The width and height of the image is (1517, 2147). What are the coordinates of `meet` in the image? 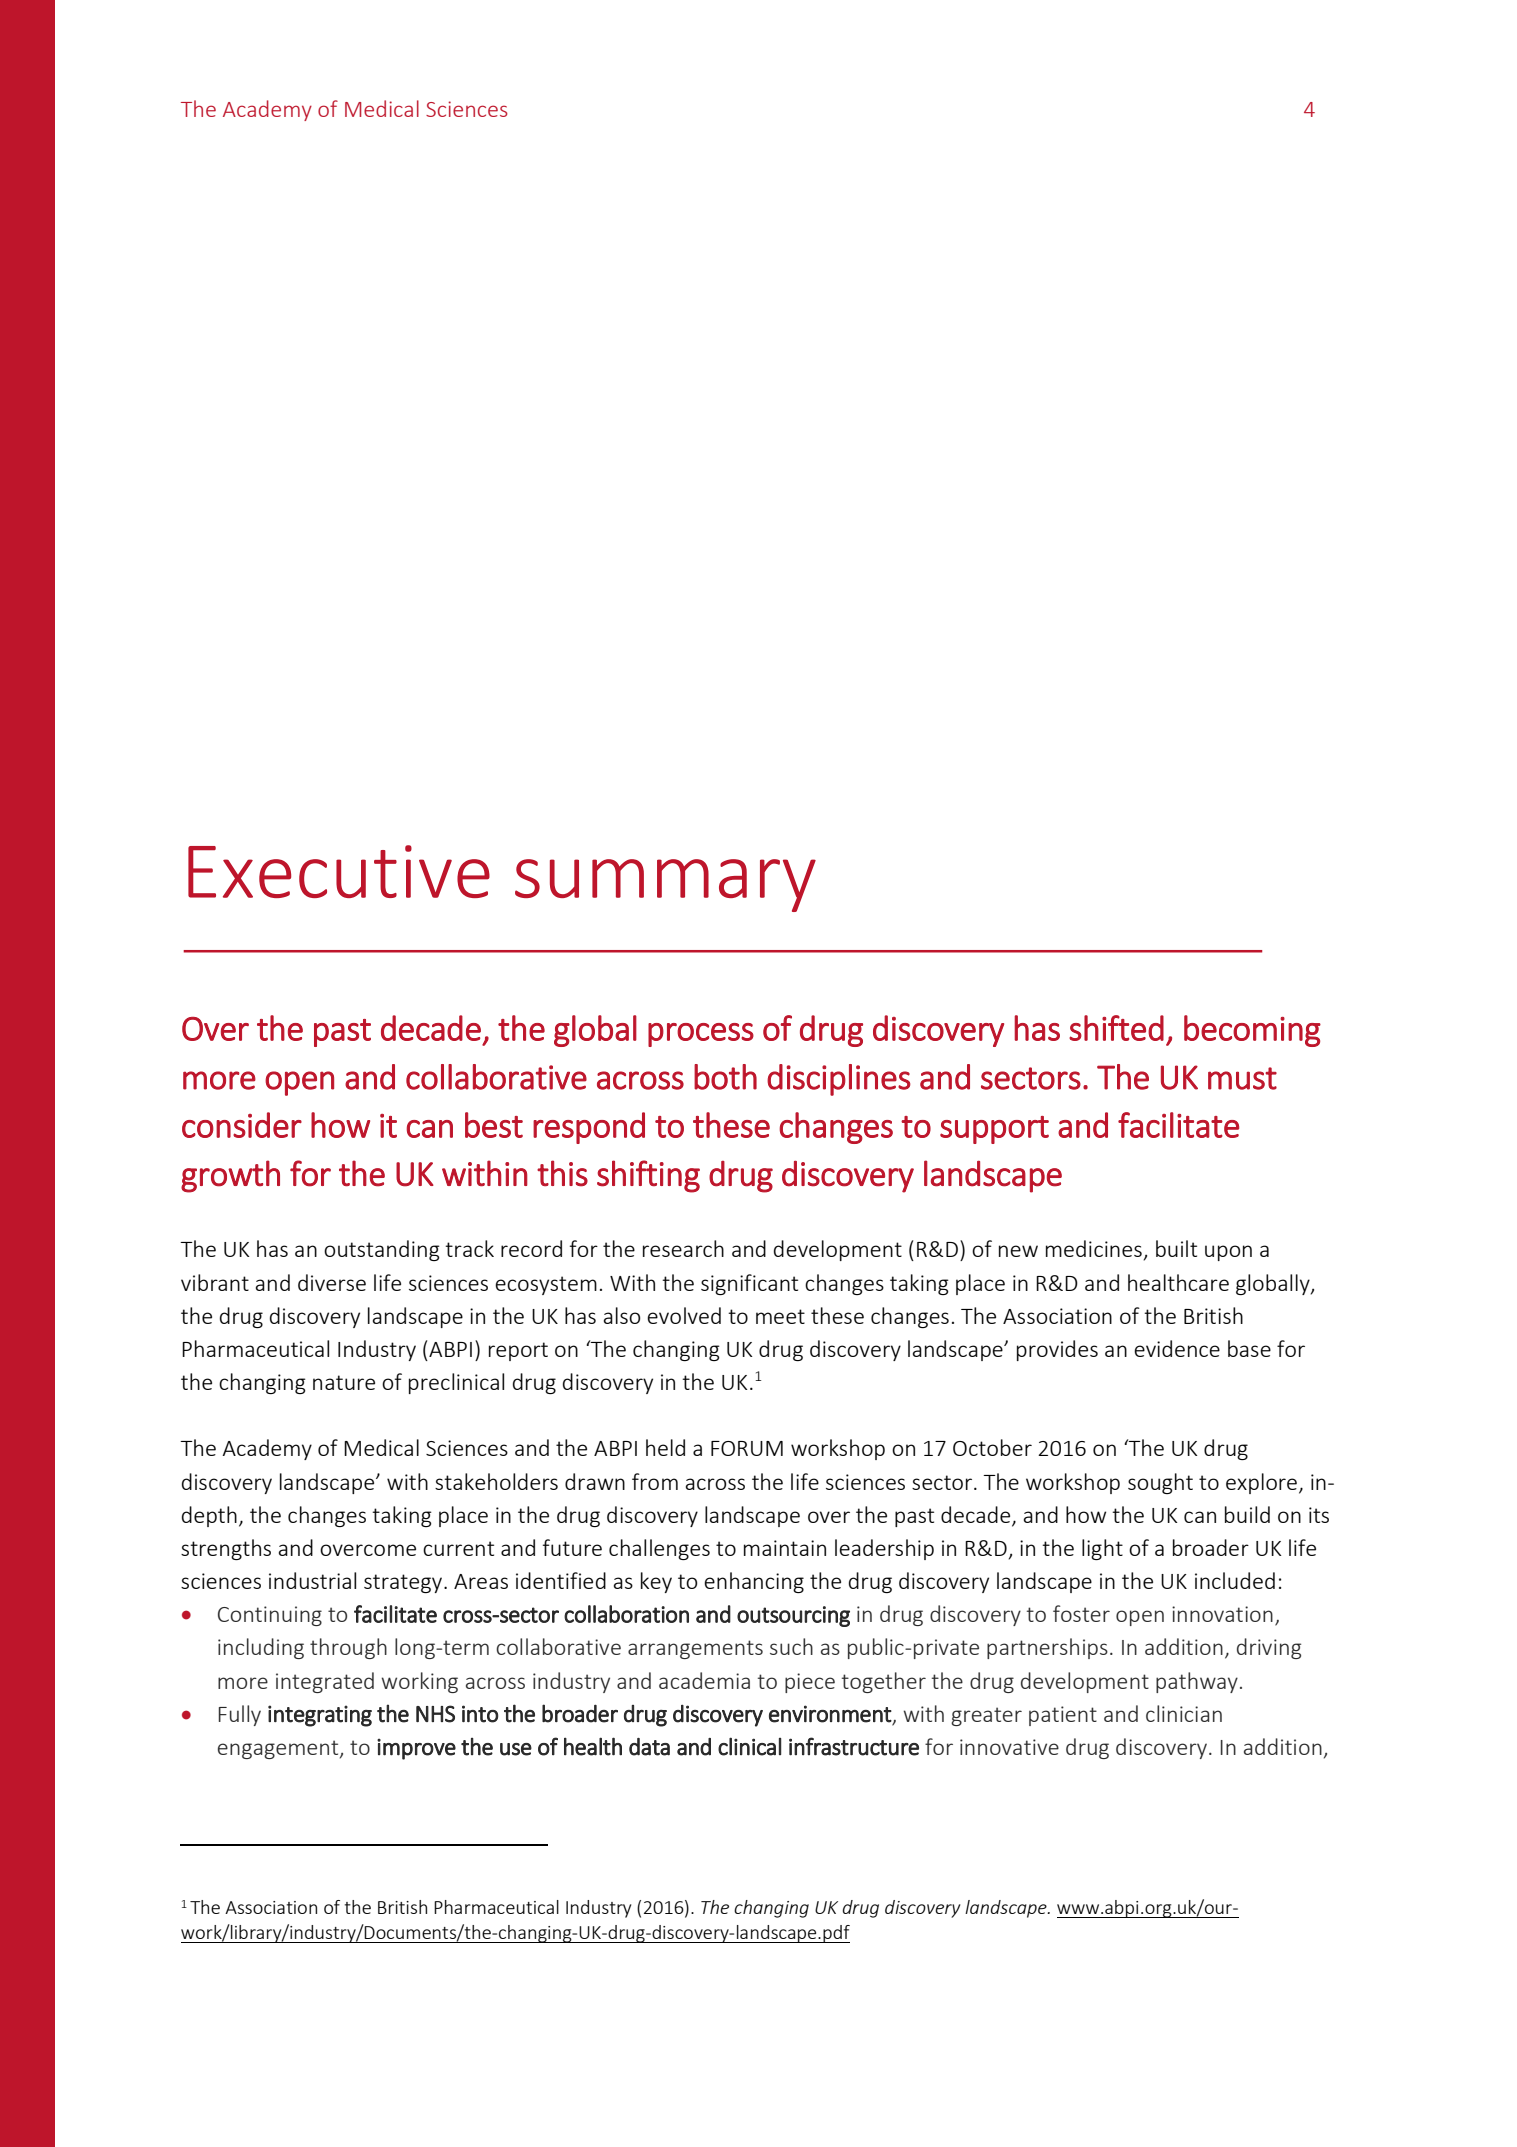 It's located at (780, 1316).
